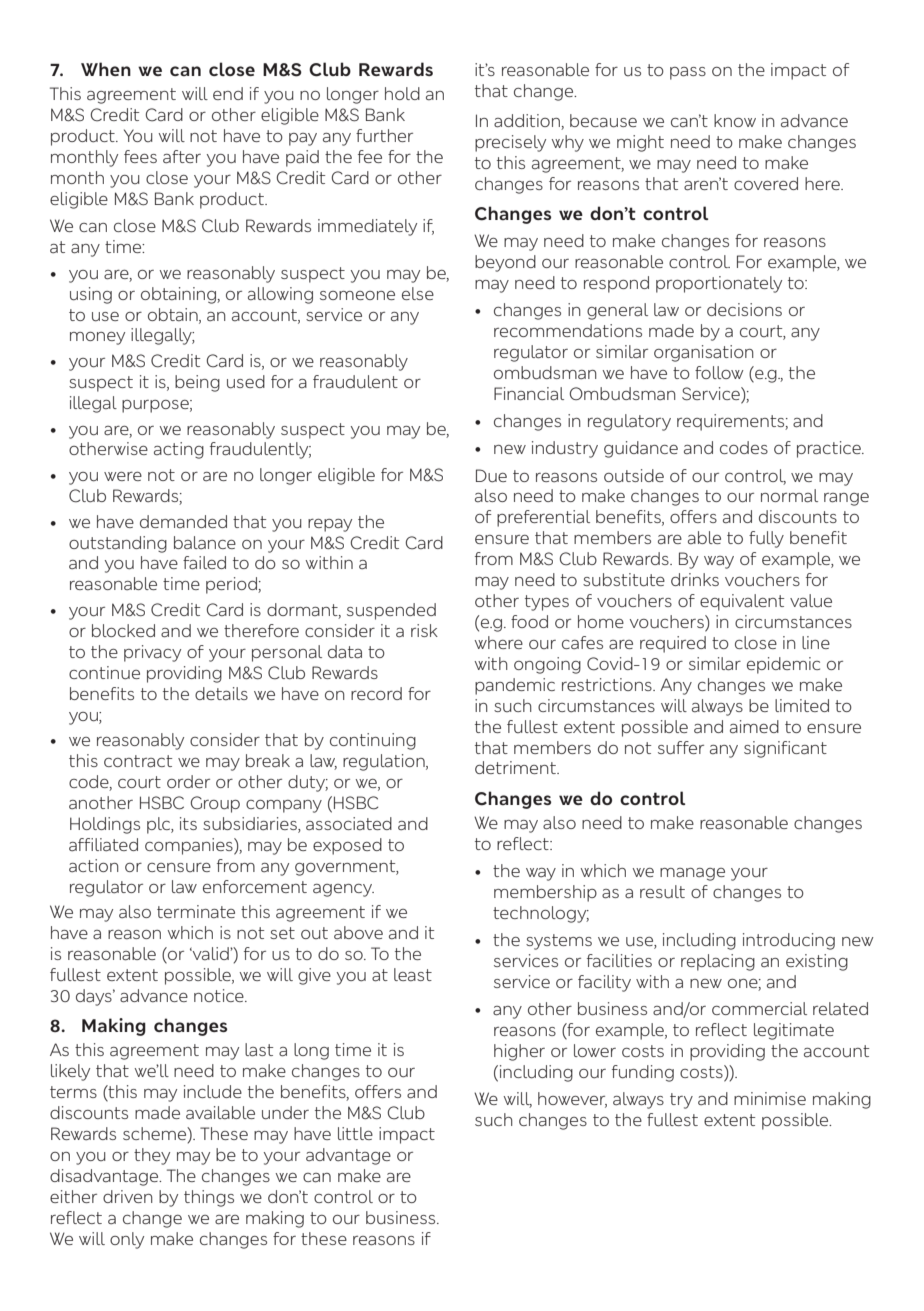  I want to click on driven, so click(128, 1196).
